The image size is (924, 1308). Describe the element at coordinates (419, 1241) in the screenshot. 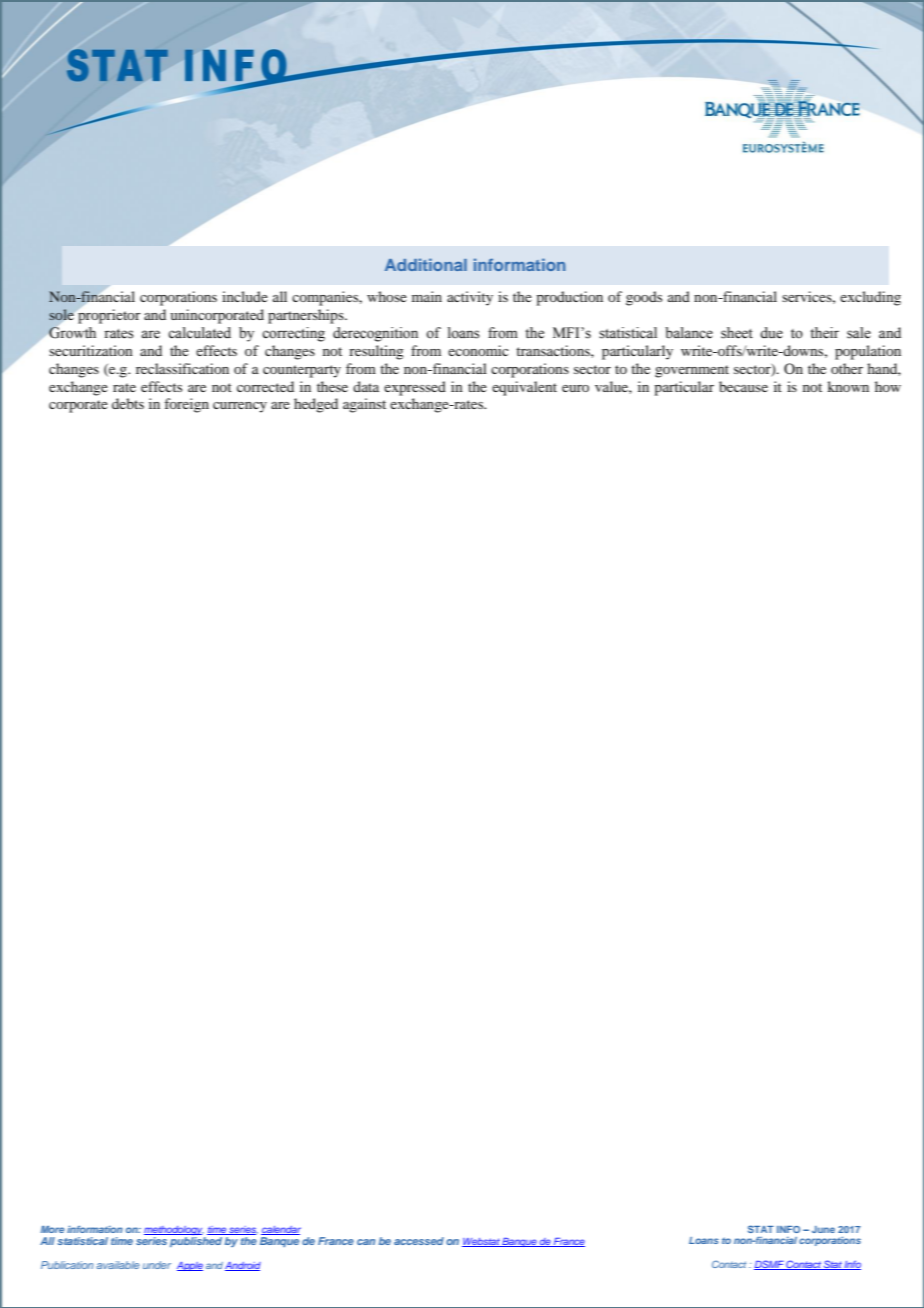

I see `accessed` at that location.
